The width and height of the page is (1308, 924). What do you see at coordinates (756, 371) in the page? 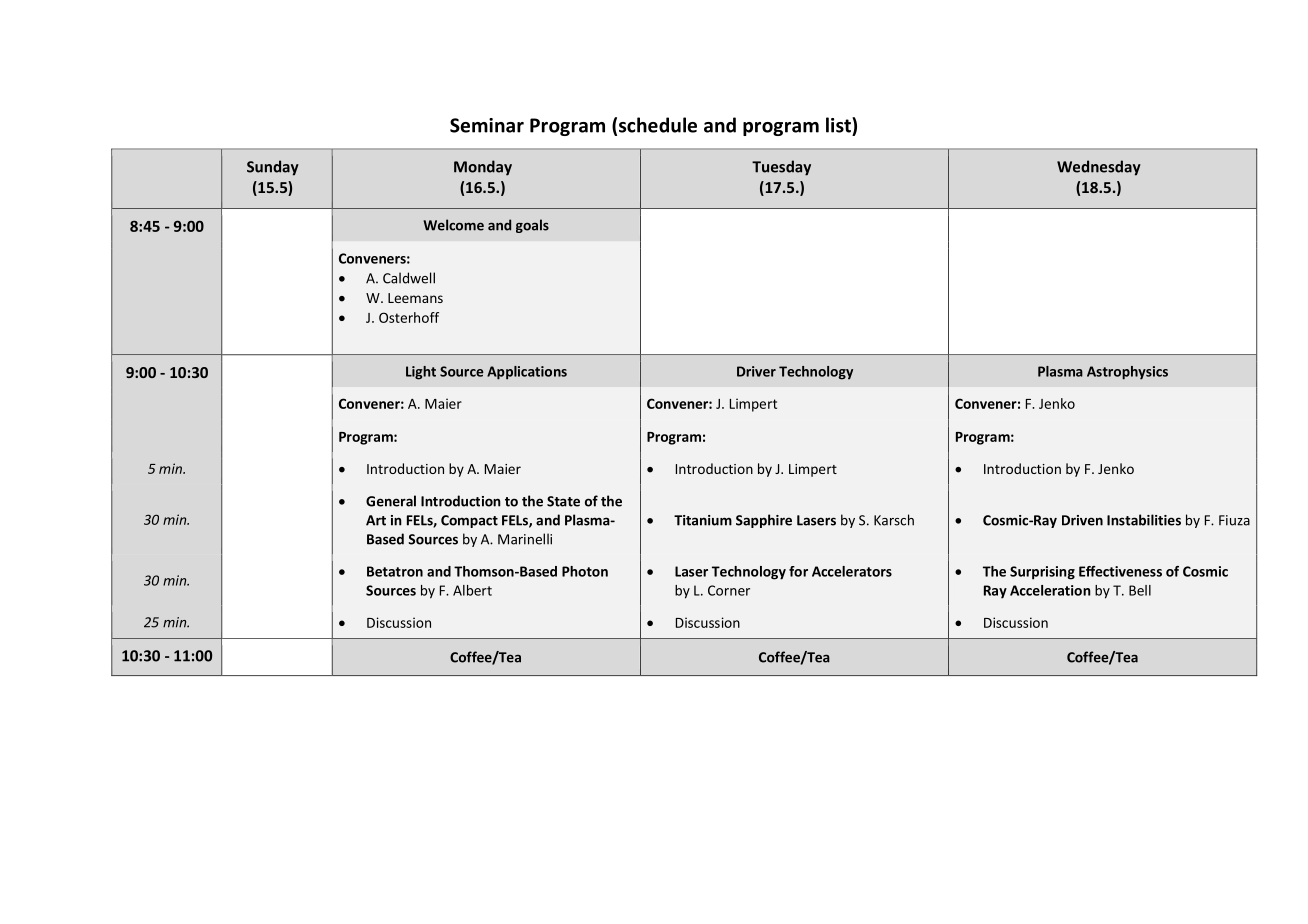
I see `Driver` at bounding box center [756, 371].
